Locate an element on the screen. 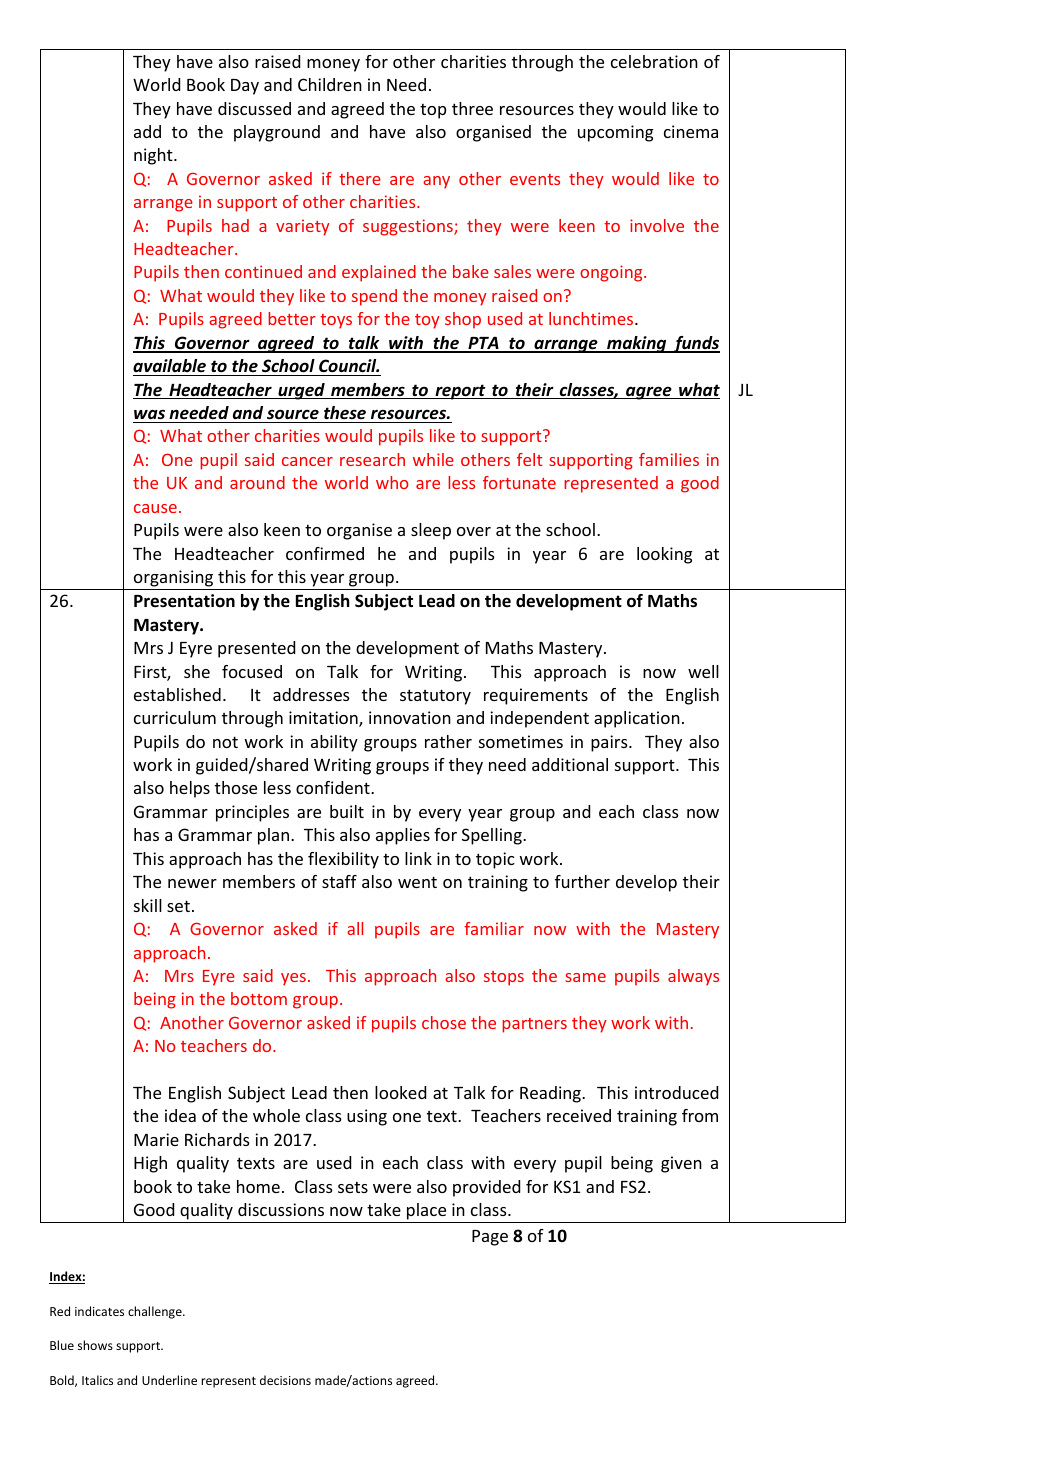 The width and height of the screenshot is (1038, 1468). further is located at coordinates (582, 881).
